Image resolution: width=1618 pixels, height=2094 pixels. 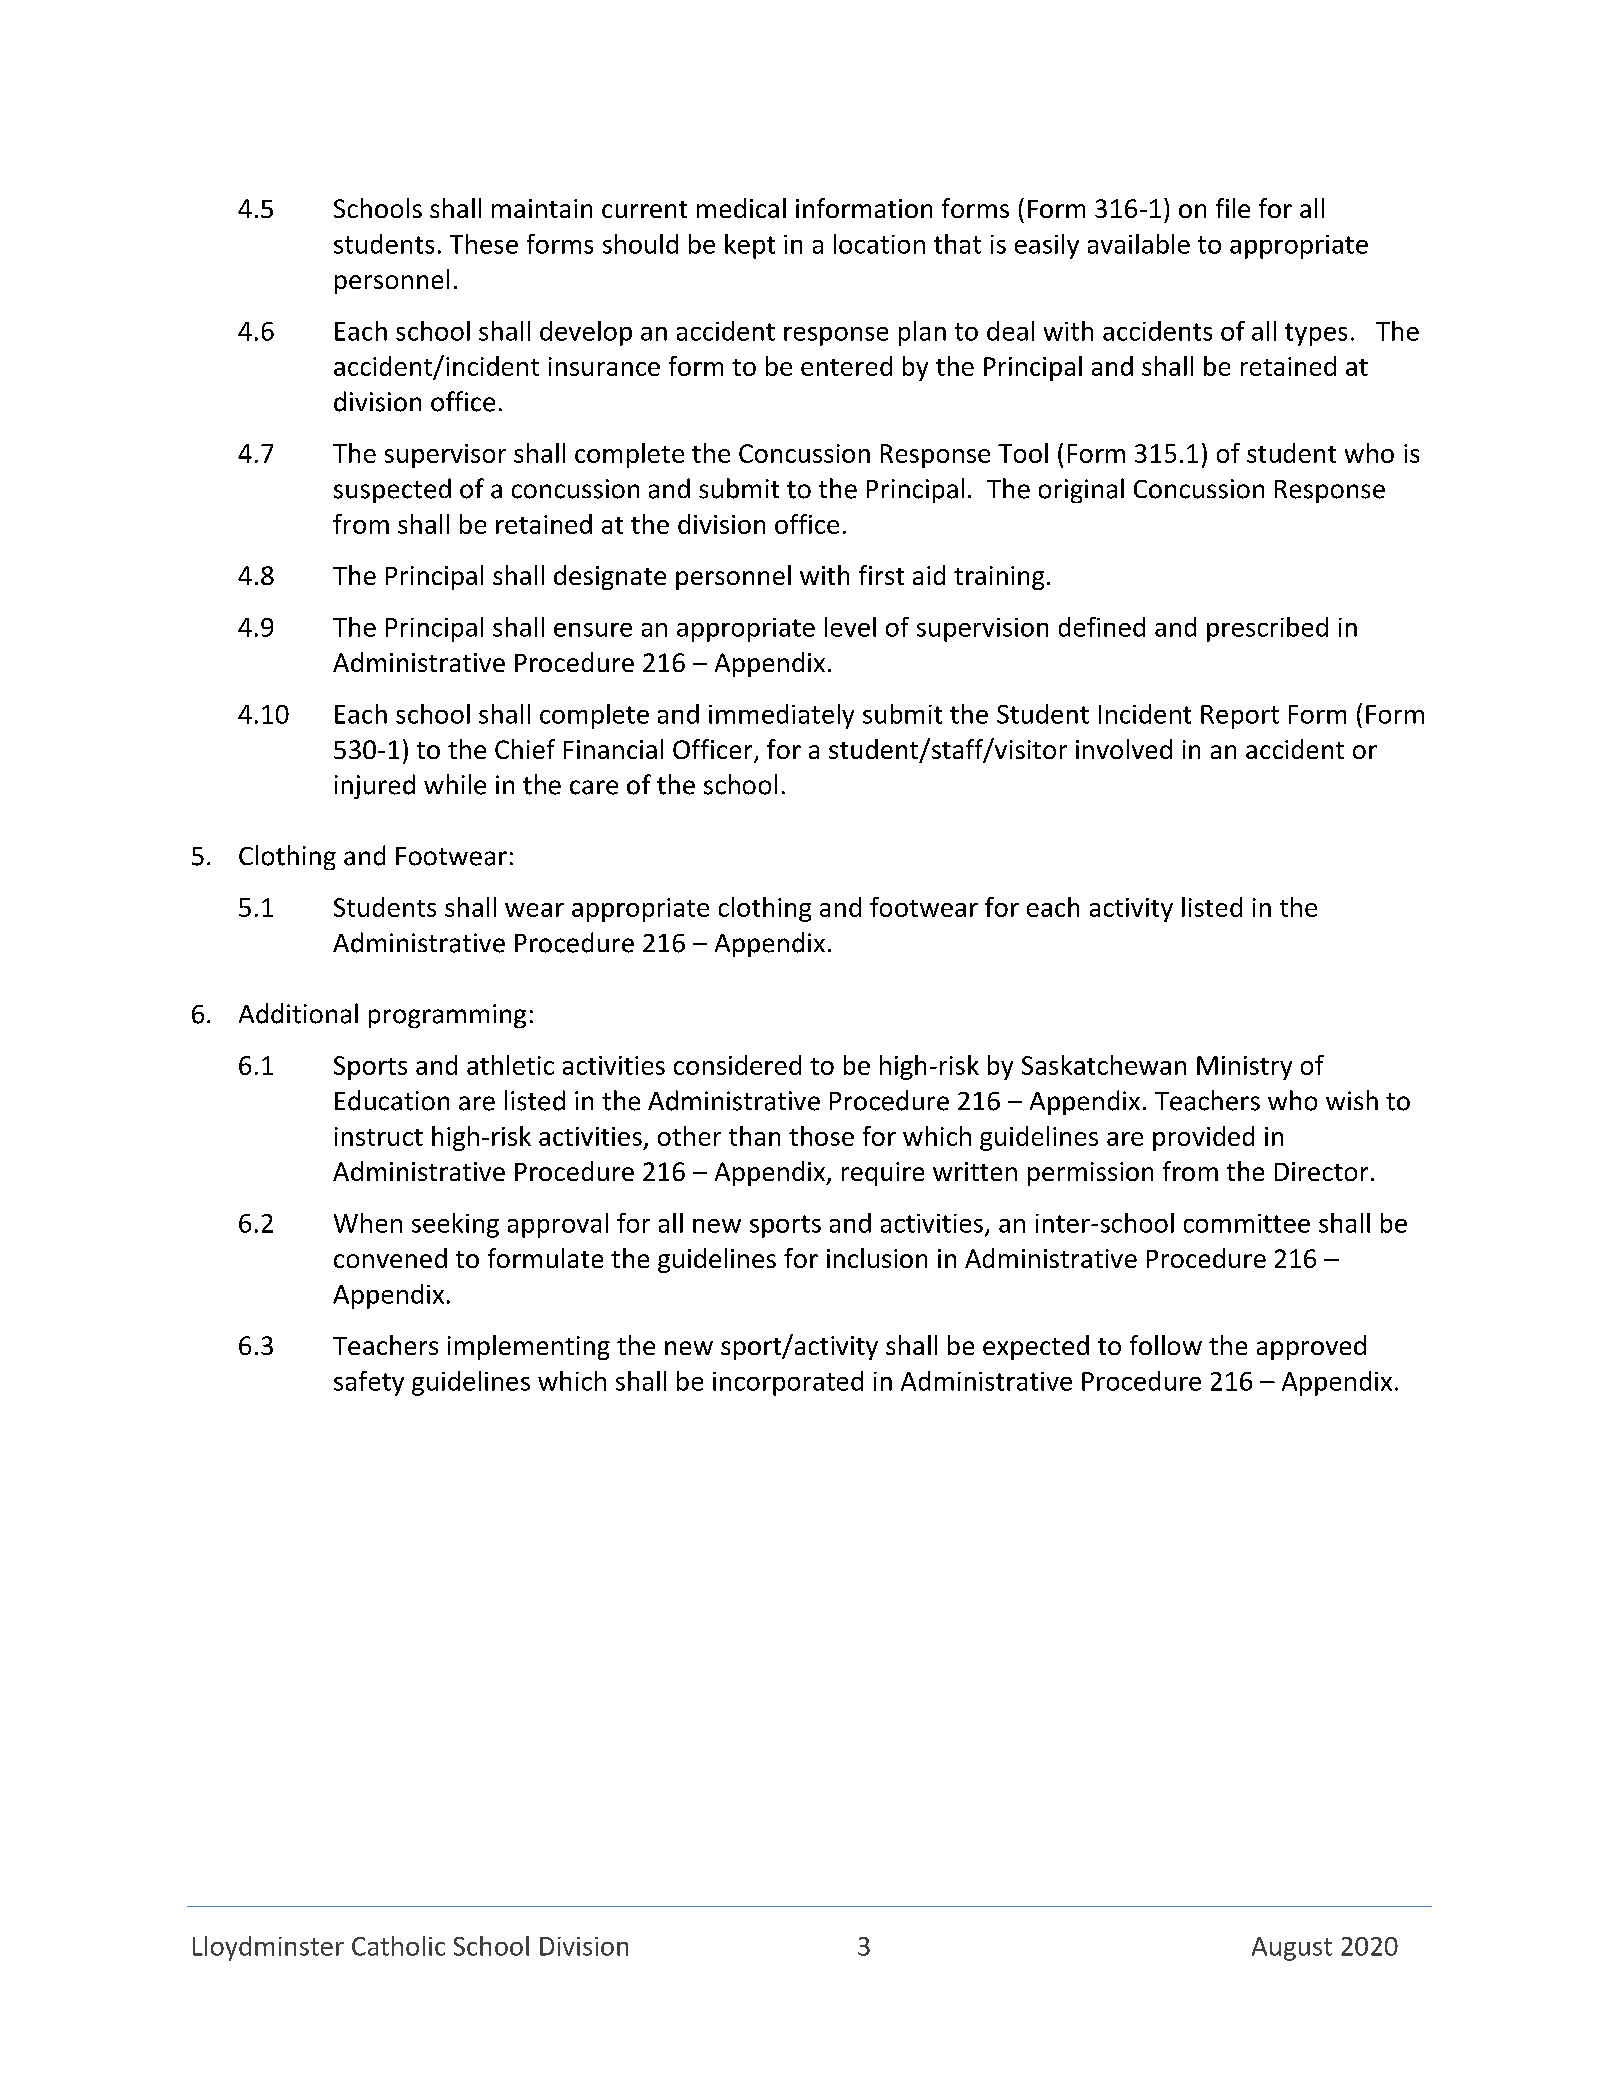 I want to click on file, so click(x=1233, y=208).
